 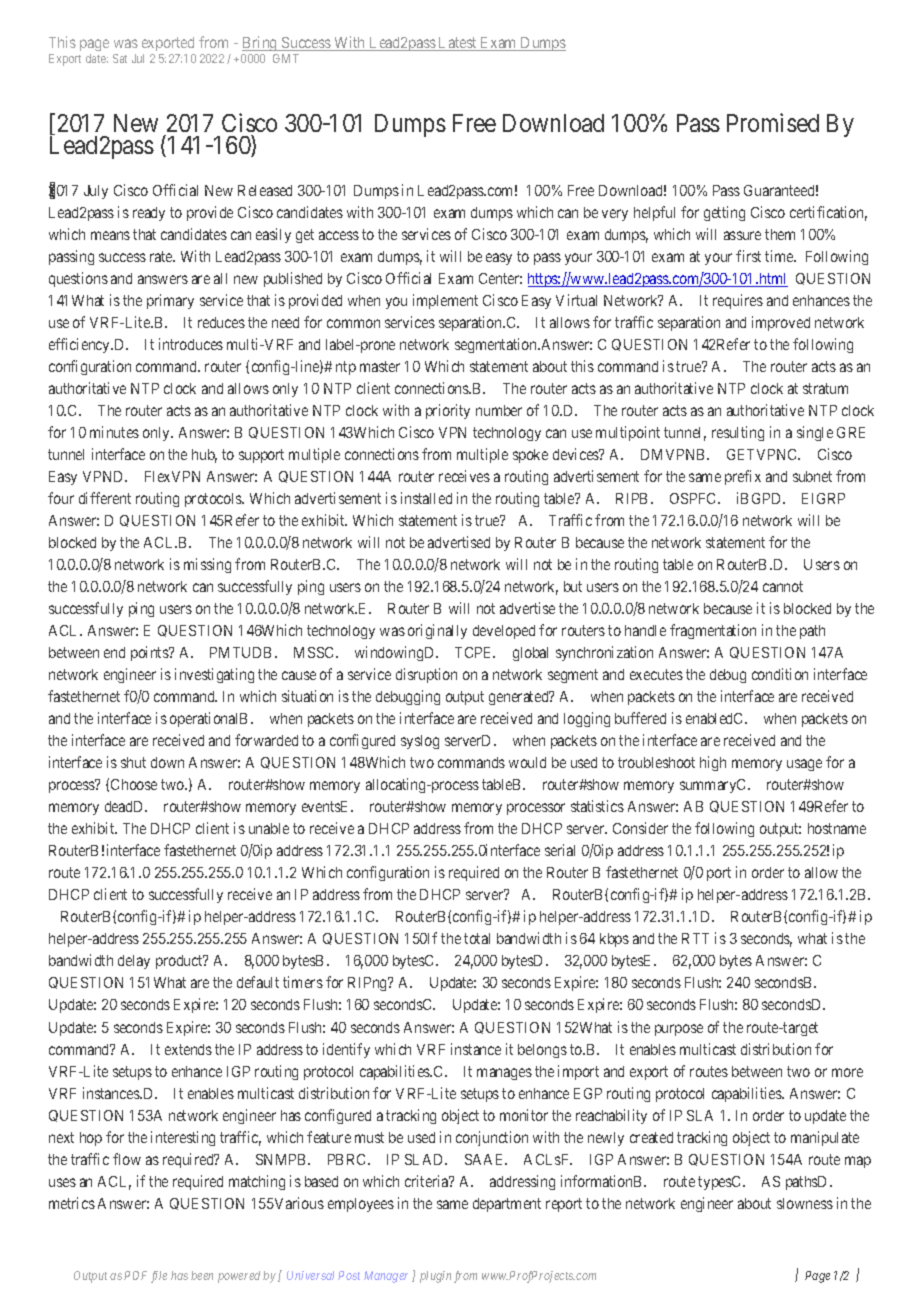 What do you see at coordinates (420, 742) in the image?
I see `syslog` at bounding box center [420, 742].
